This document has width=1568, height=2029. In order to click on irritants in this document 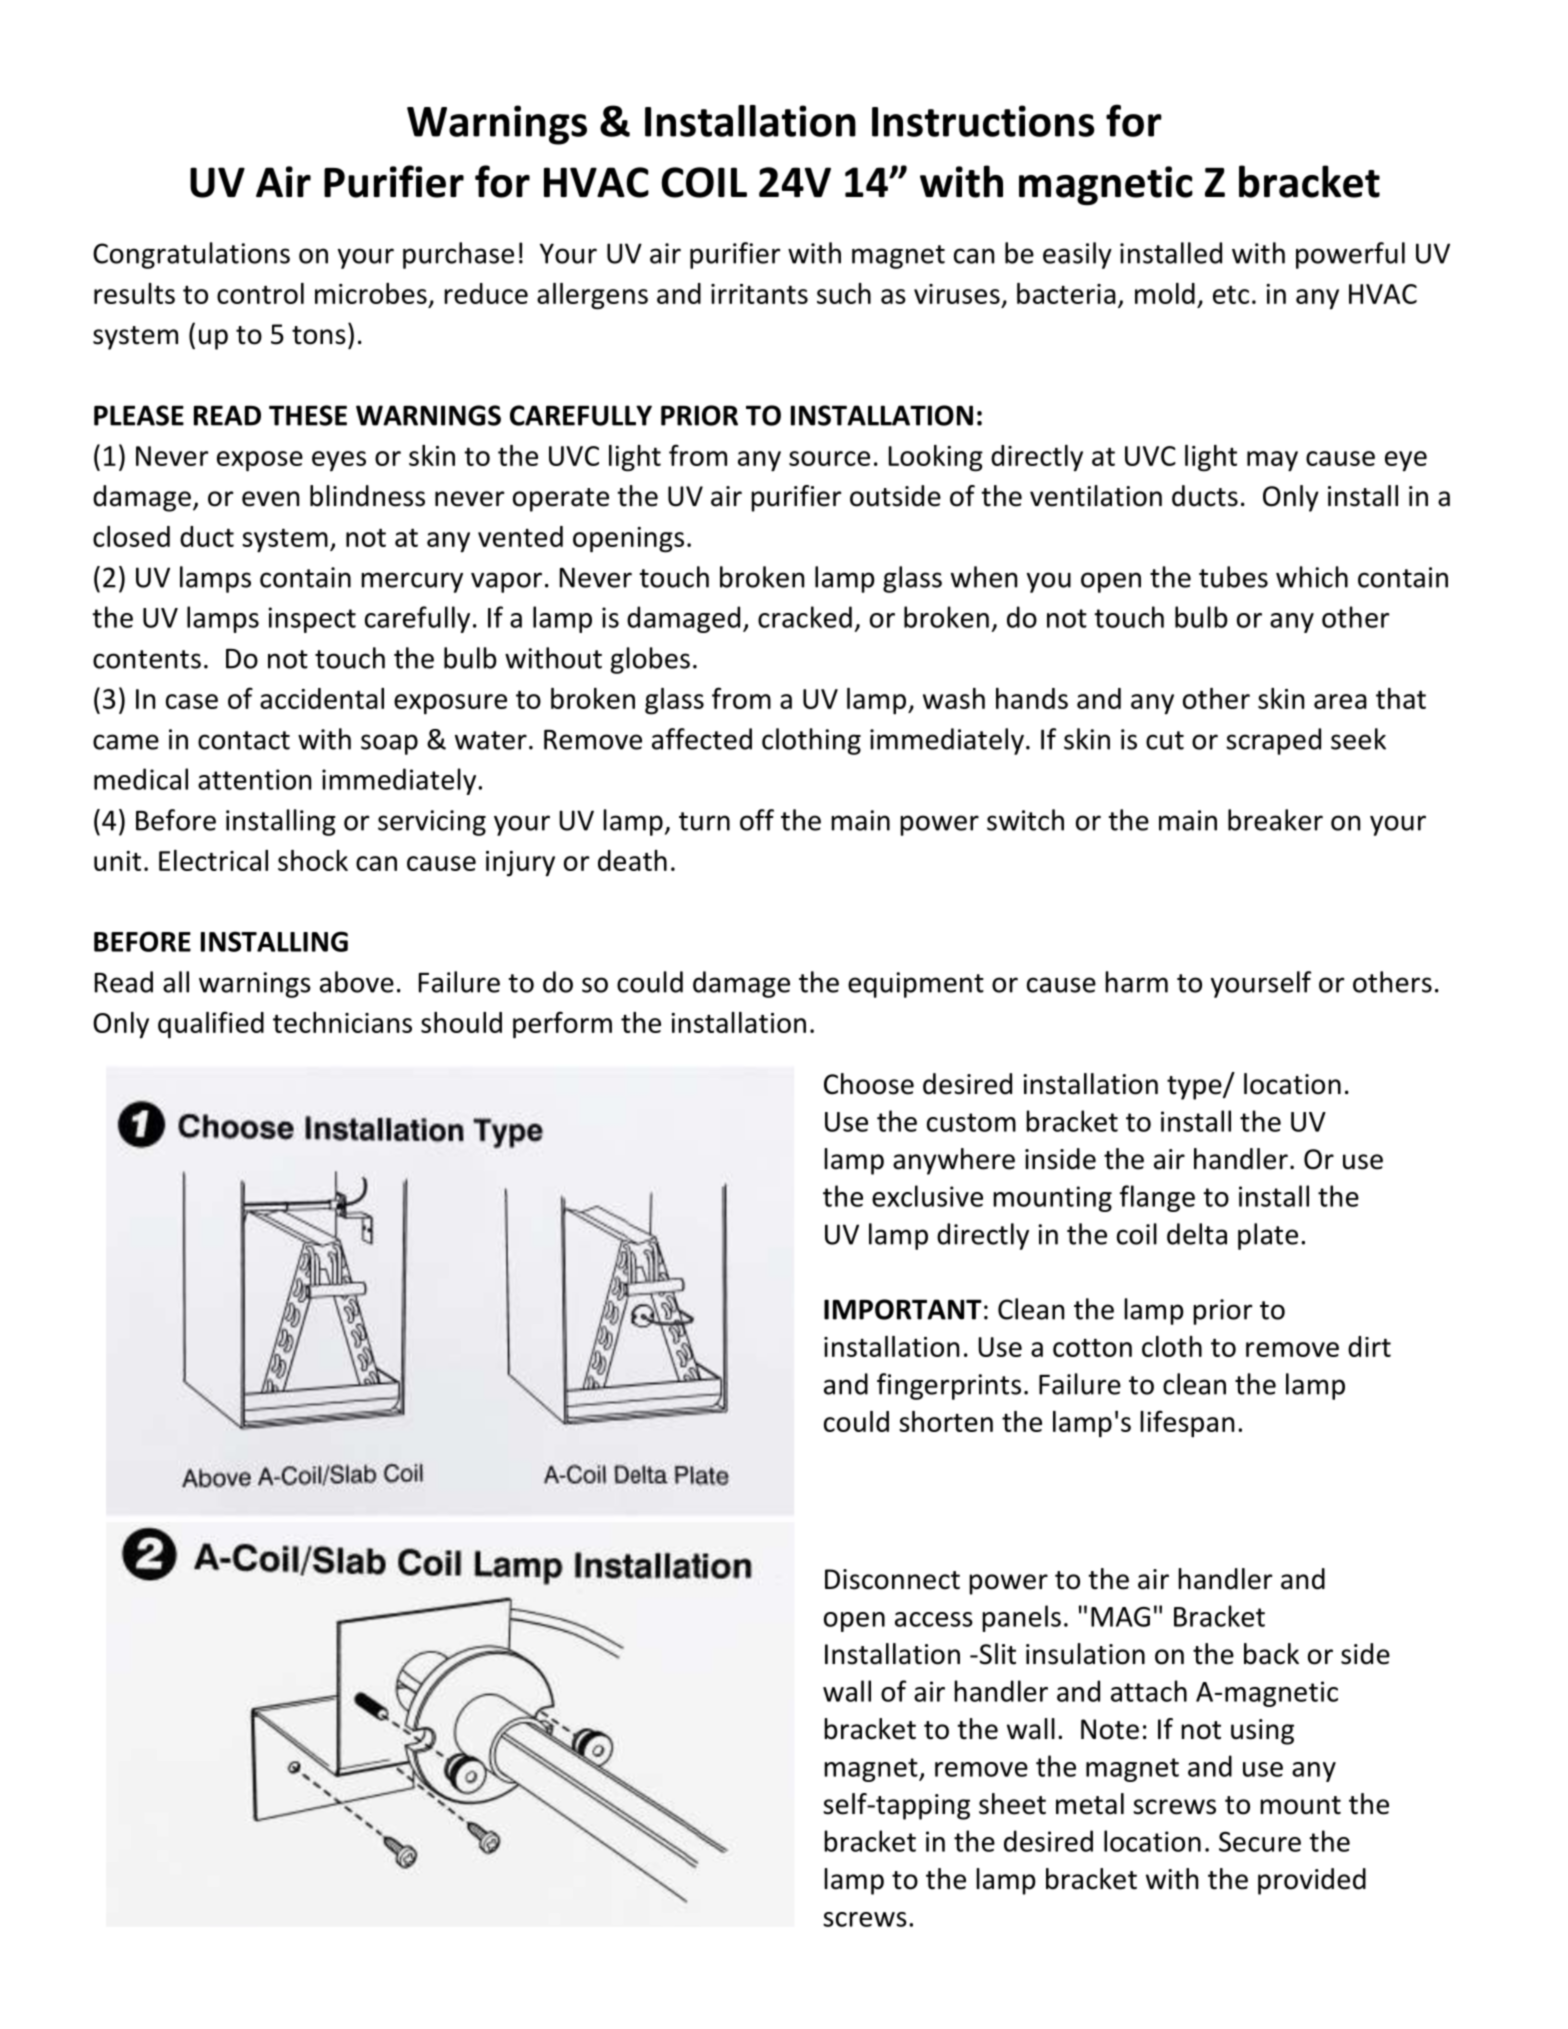, I will do `click(759, 294)`.
